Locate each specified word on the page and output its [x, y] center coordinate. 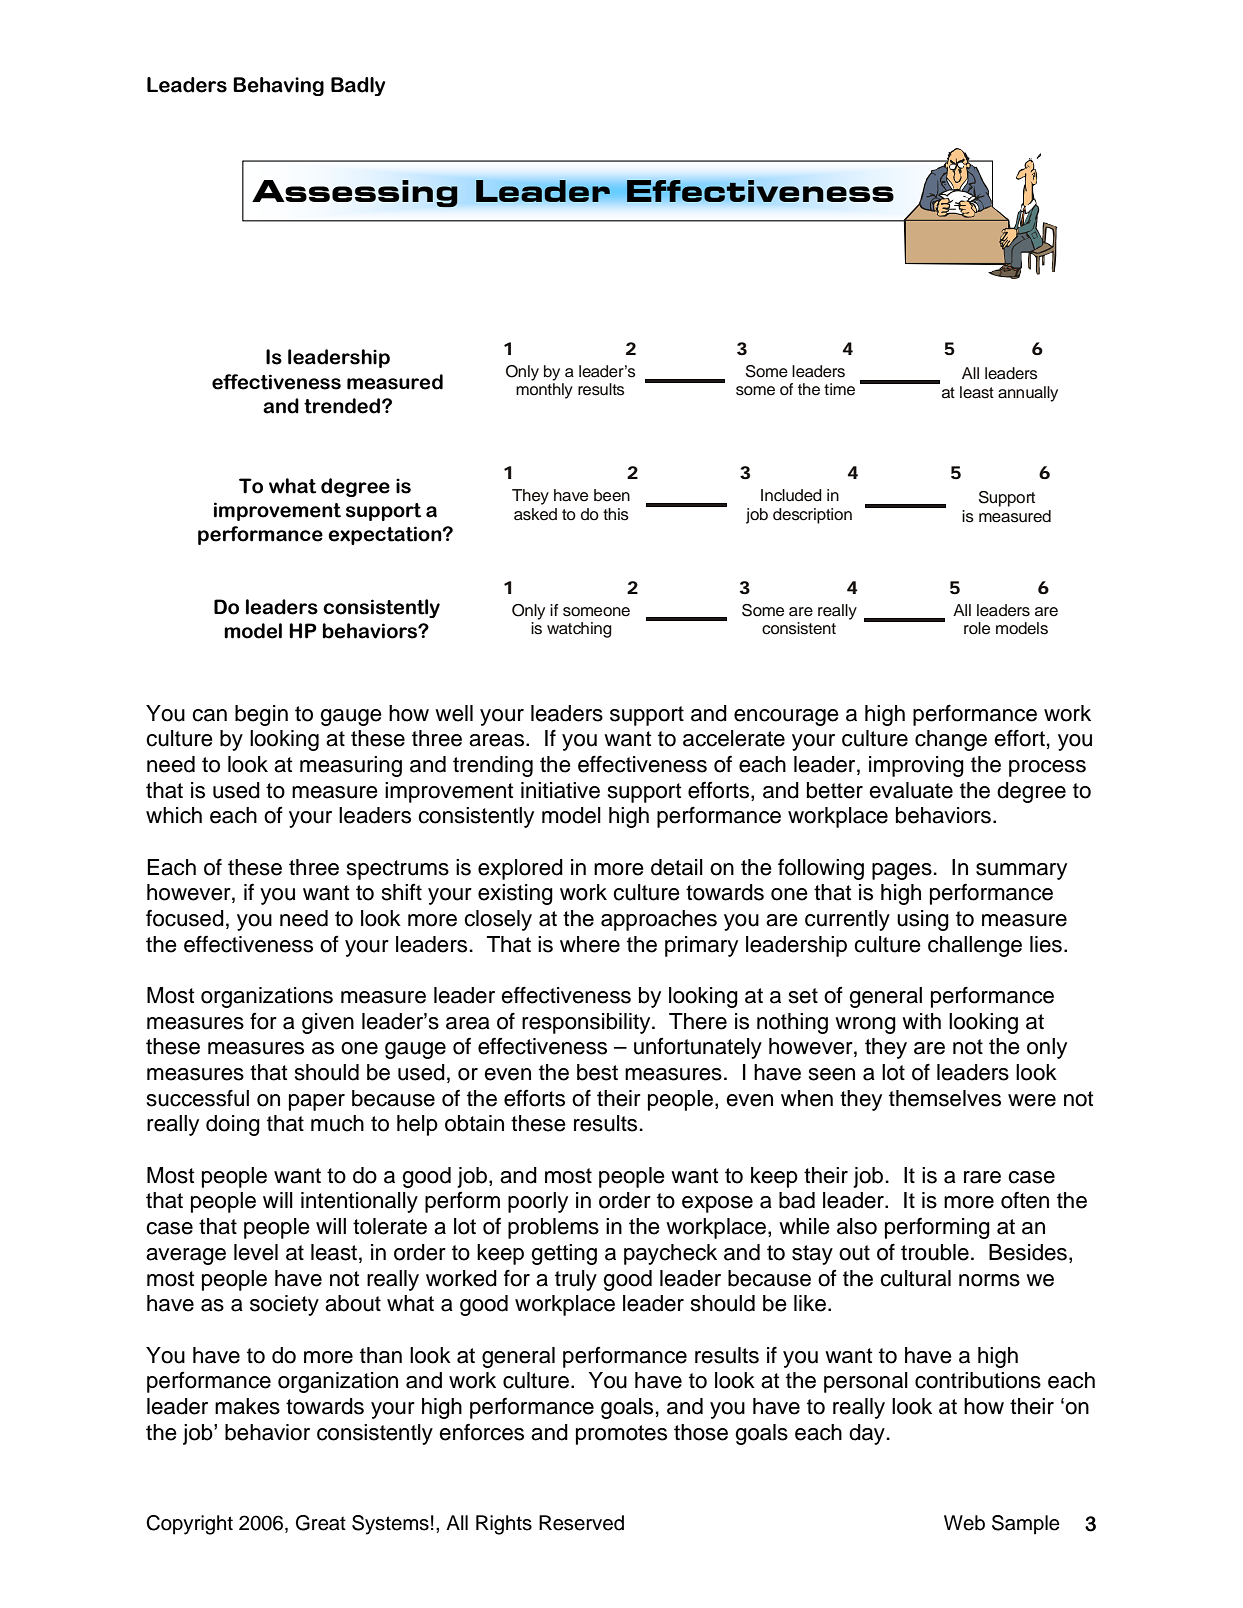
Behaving [278, 86]
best [597, 1072]
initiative [560, 790]
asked [535, 514]
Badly [358, 86]
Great [321, 1523]
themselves [945, 1098]
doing [233, 1125]
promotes [621, 1435]
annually [1028, 394]
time [839, 389]
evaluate [911, 790]
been [612, 495]
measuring [351, 766]
